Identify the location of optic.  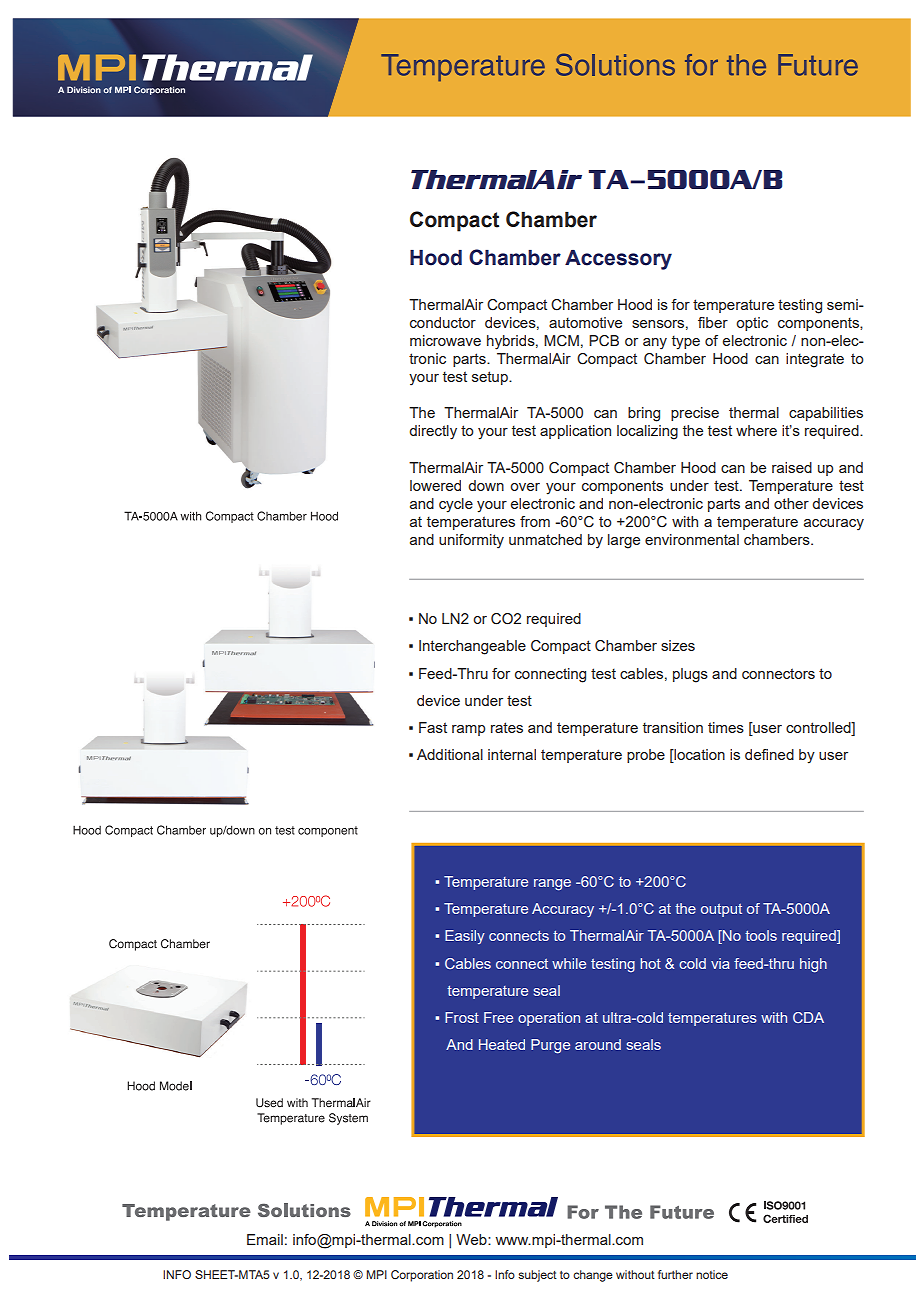
(752, 324).
